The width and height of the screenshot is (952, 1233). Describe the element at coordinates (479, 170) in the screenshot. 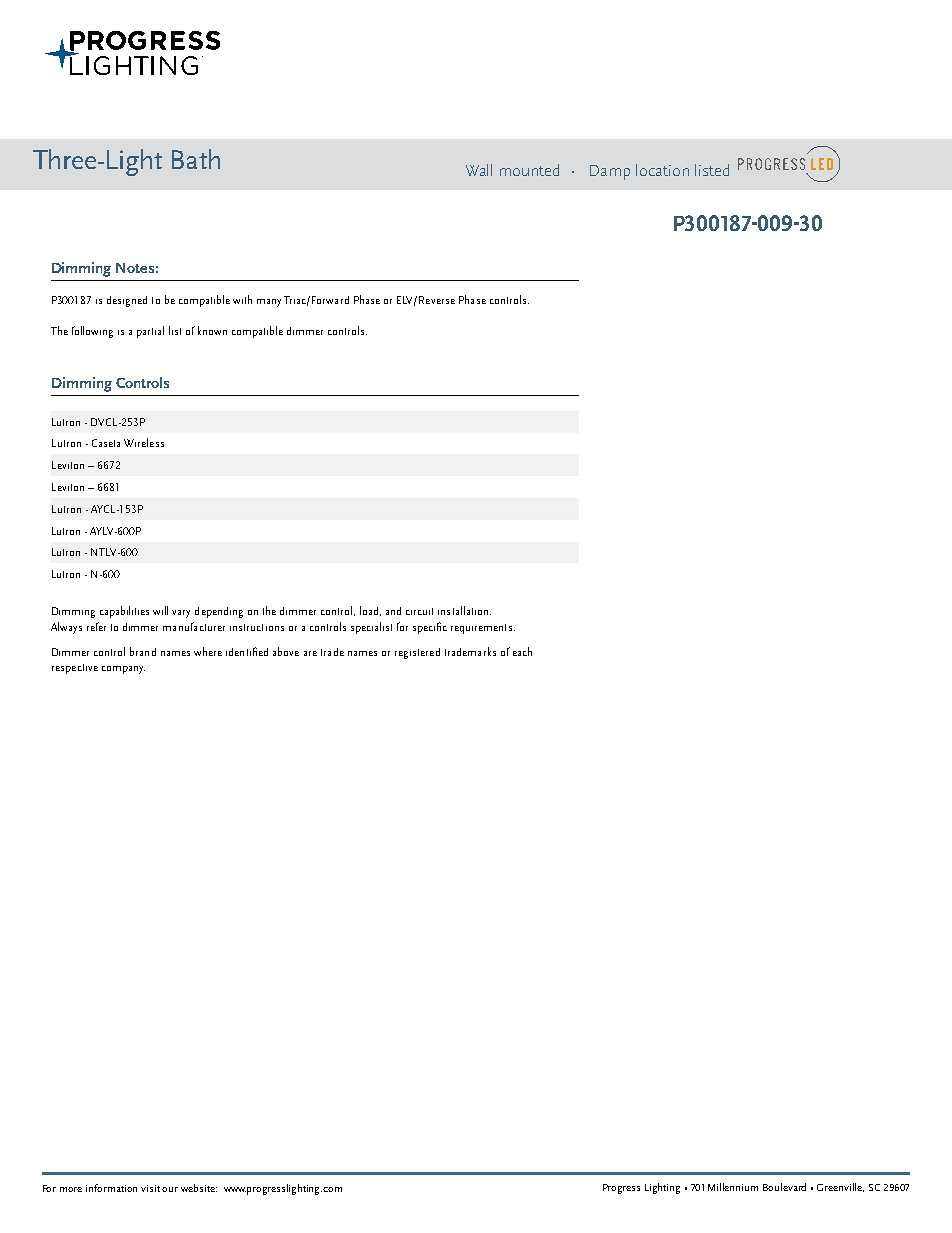

I see `Wall` at that location.
